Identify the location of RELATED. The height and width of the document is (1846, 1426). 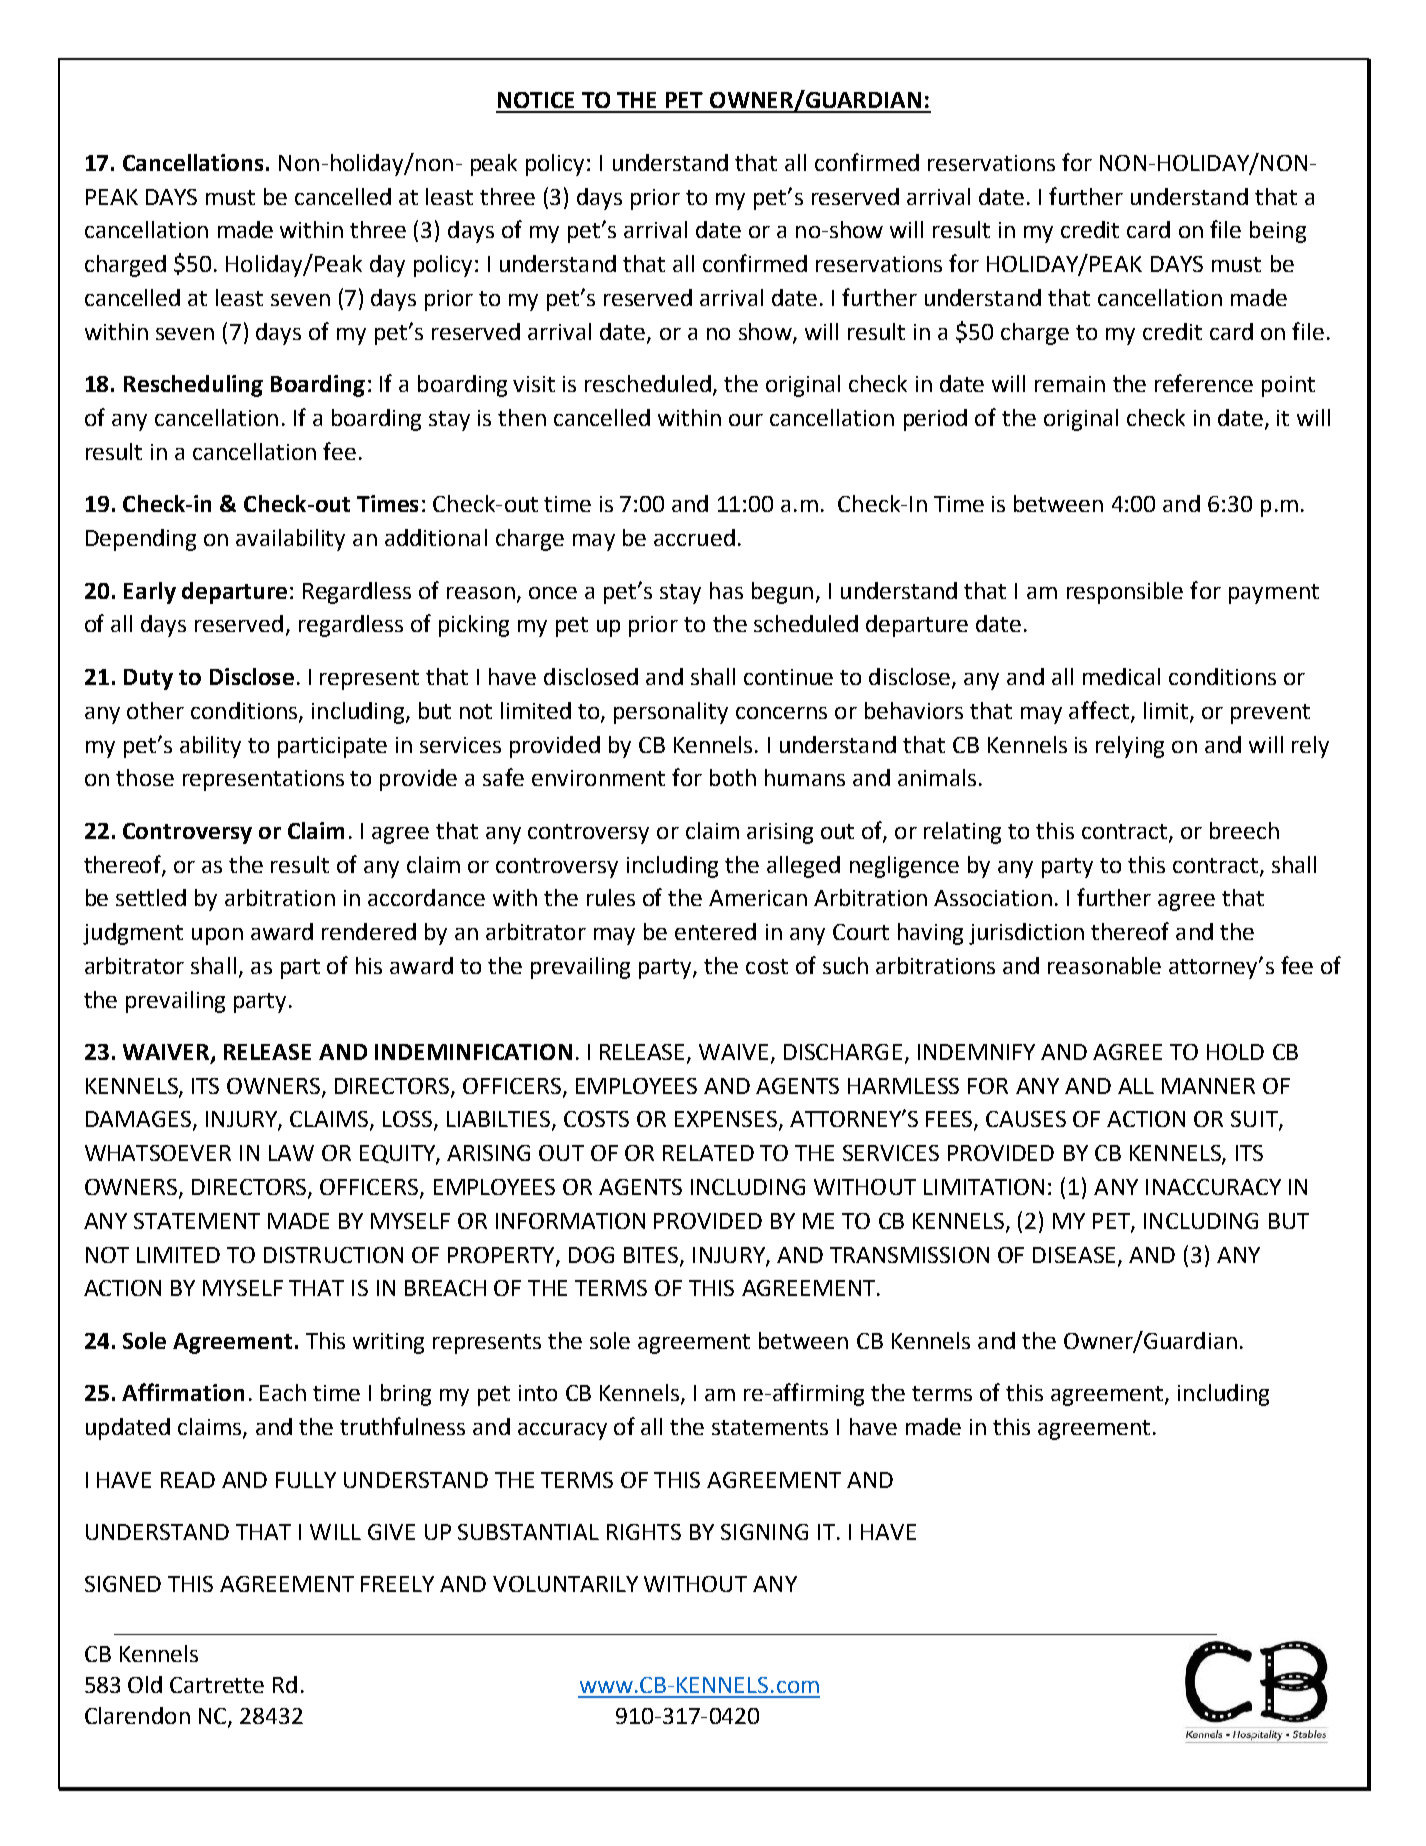
(708, 1153).
